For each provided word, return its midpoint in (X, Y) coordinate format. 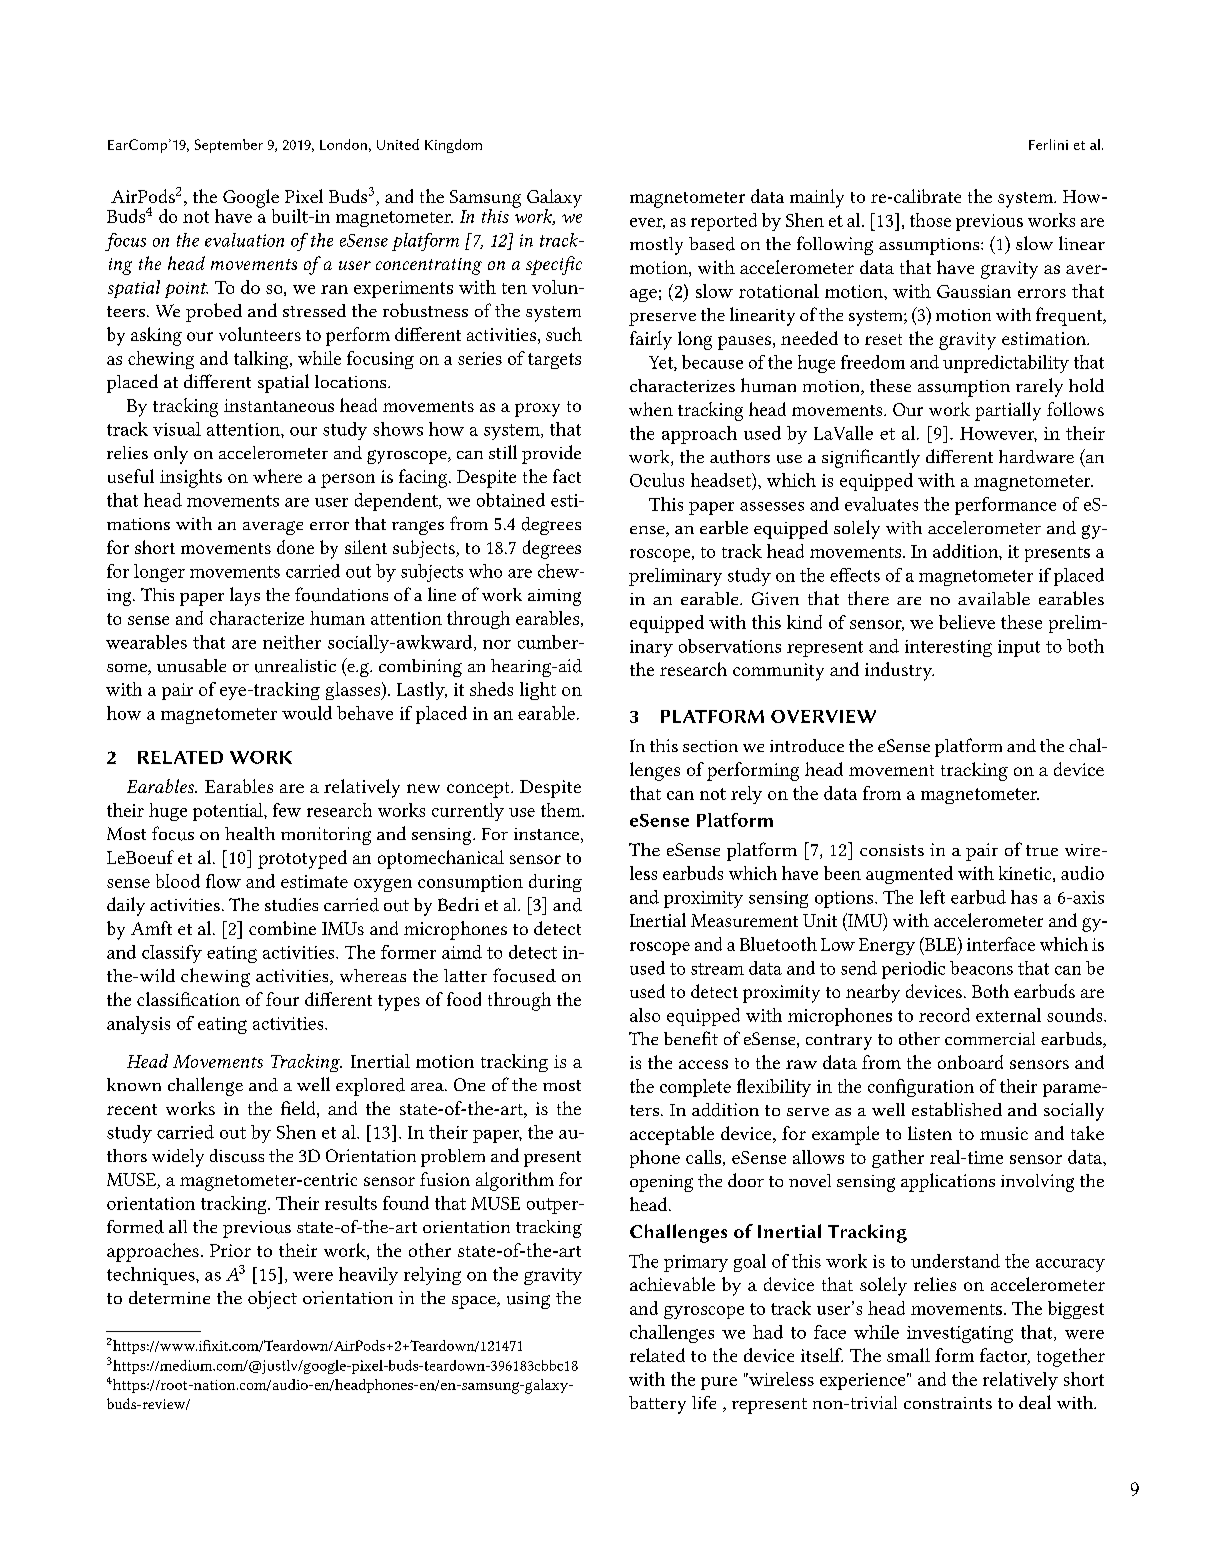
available (994, 598)
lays (245, 596)
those (930, 220)
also (645, 1015)
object (272, 1300)
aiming (554, 597)
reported (724, 222)
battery (657, 1405)
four (282, 999)
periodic (913, 970)
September (229, 146)
